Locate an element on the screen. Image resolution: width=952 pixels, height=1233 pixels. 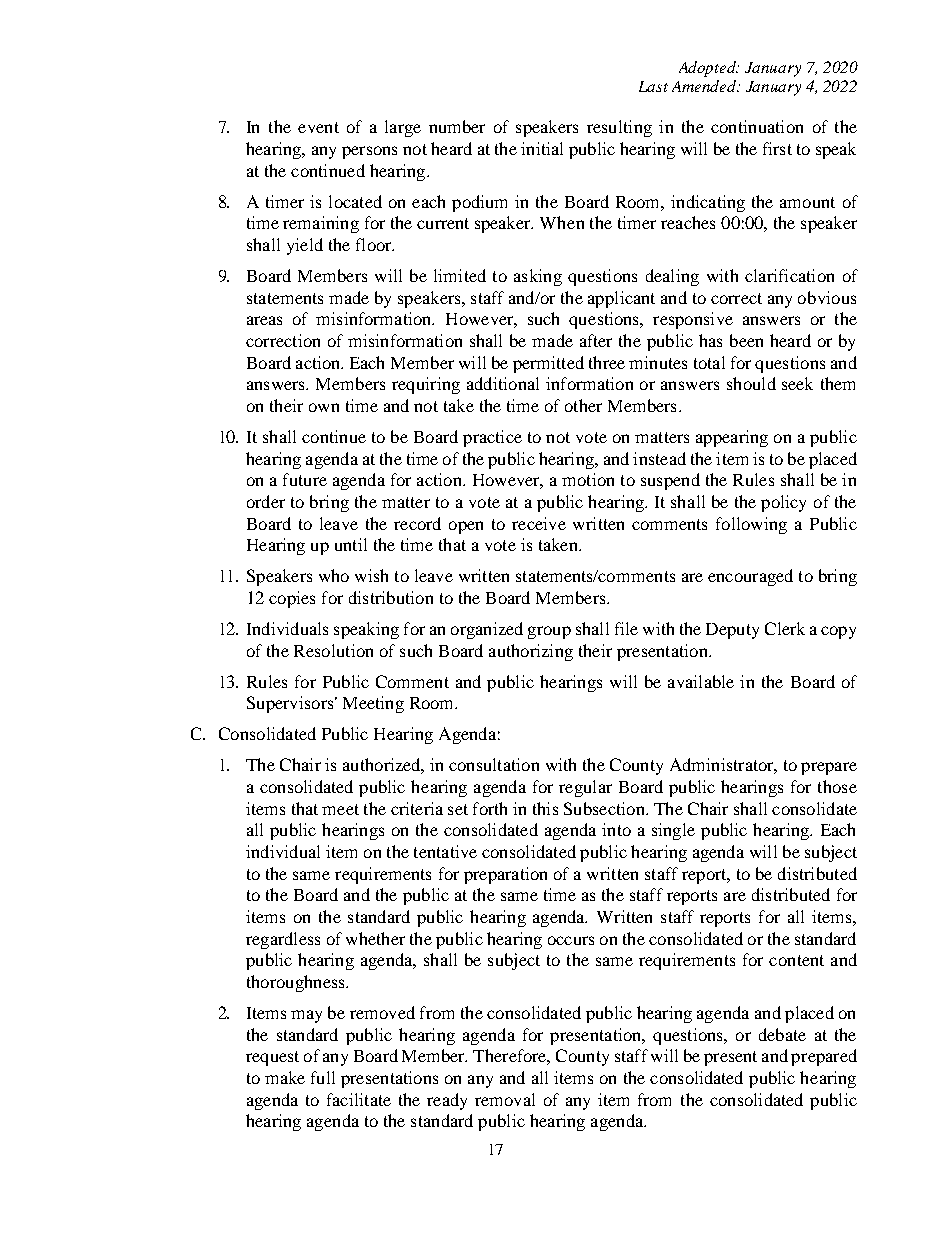
who is located at coordinates (334, 575).
